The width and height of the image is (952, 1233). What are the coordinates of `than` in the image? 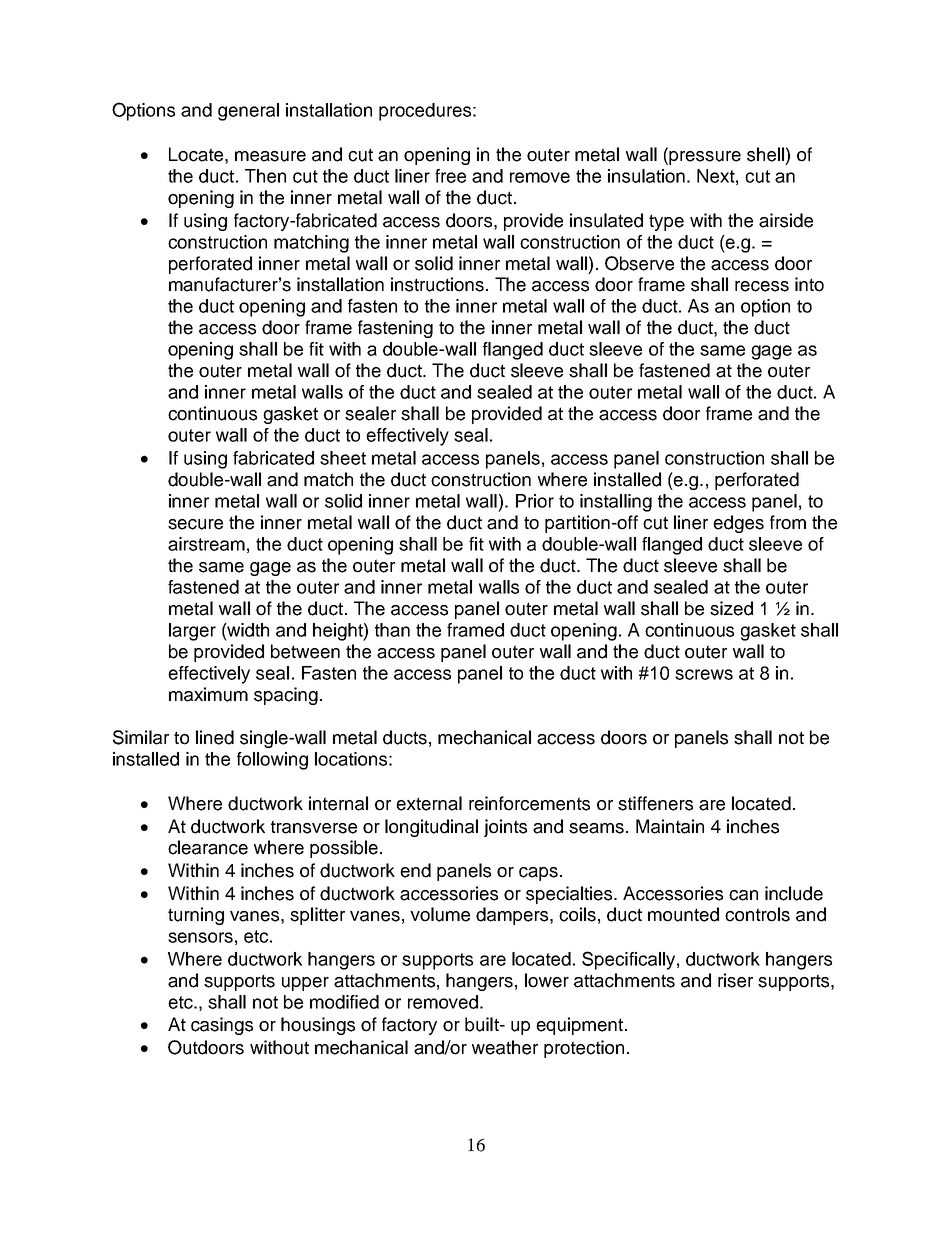 It's located at (392, 630).
